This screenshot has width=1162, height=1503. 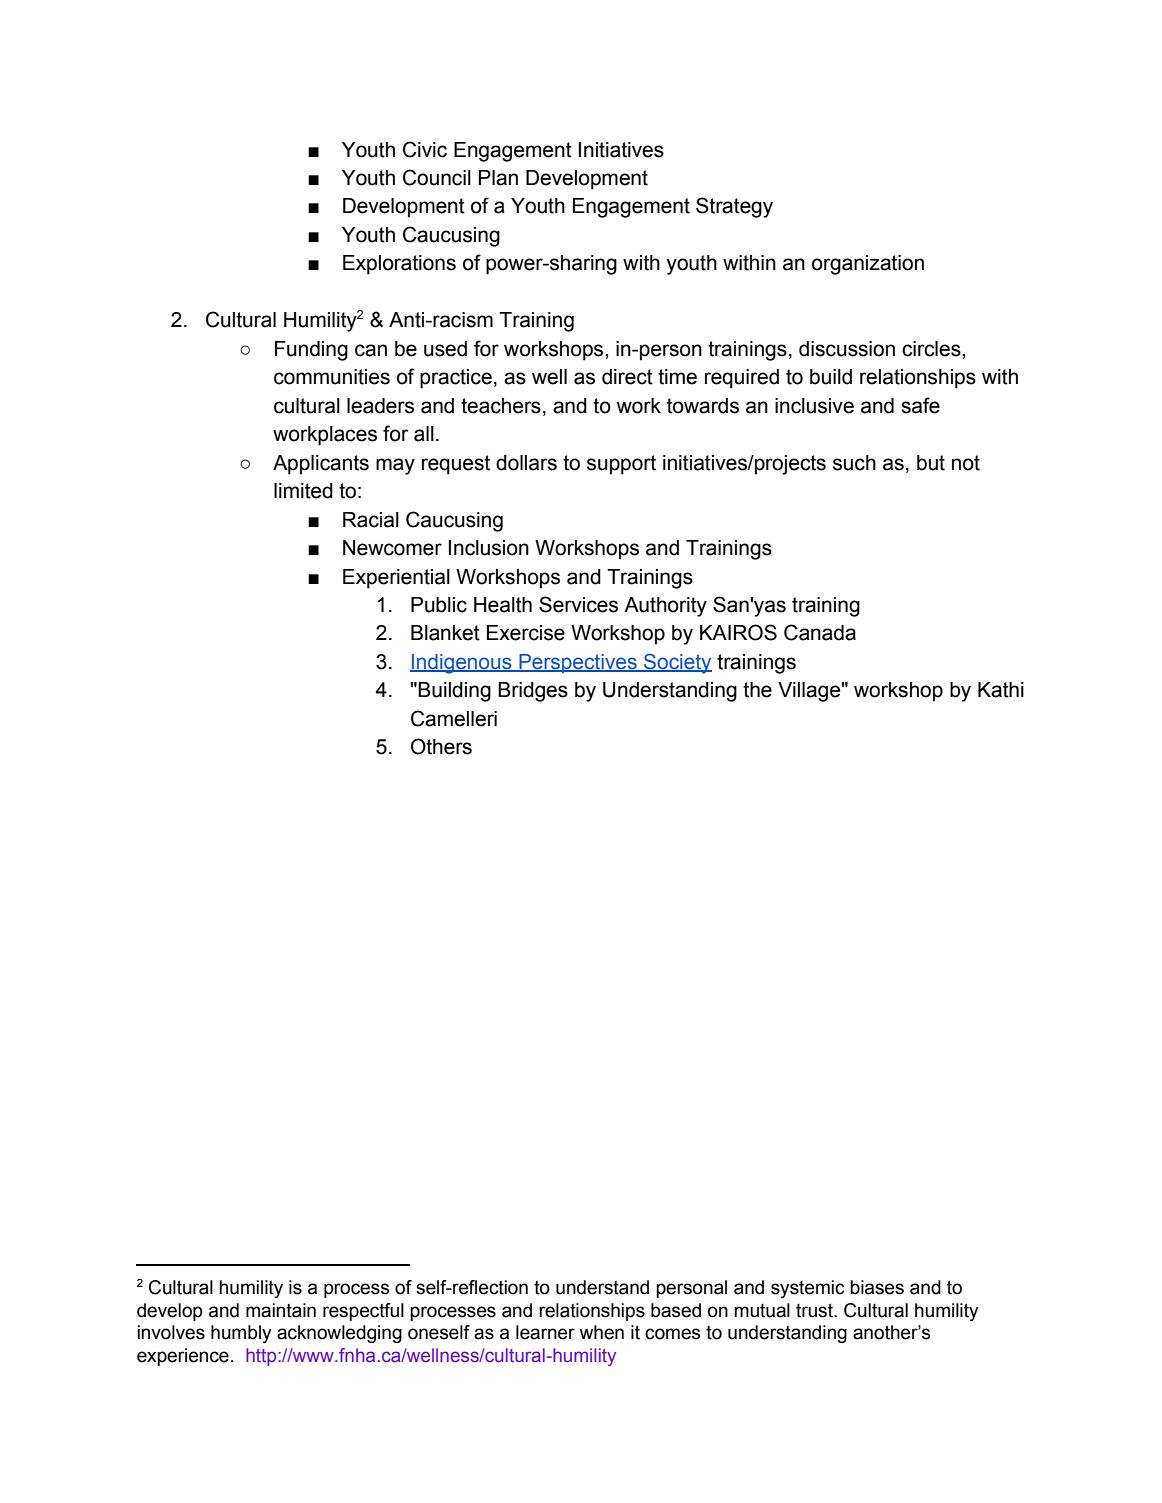 I want to click on Bridges, so click(x=533, y=692).
